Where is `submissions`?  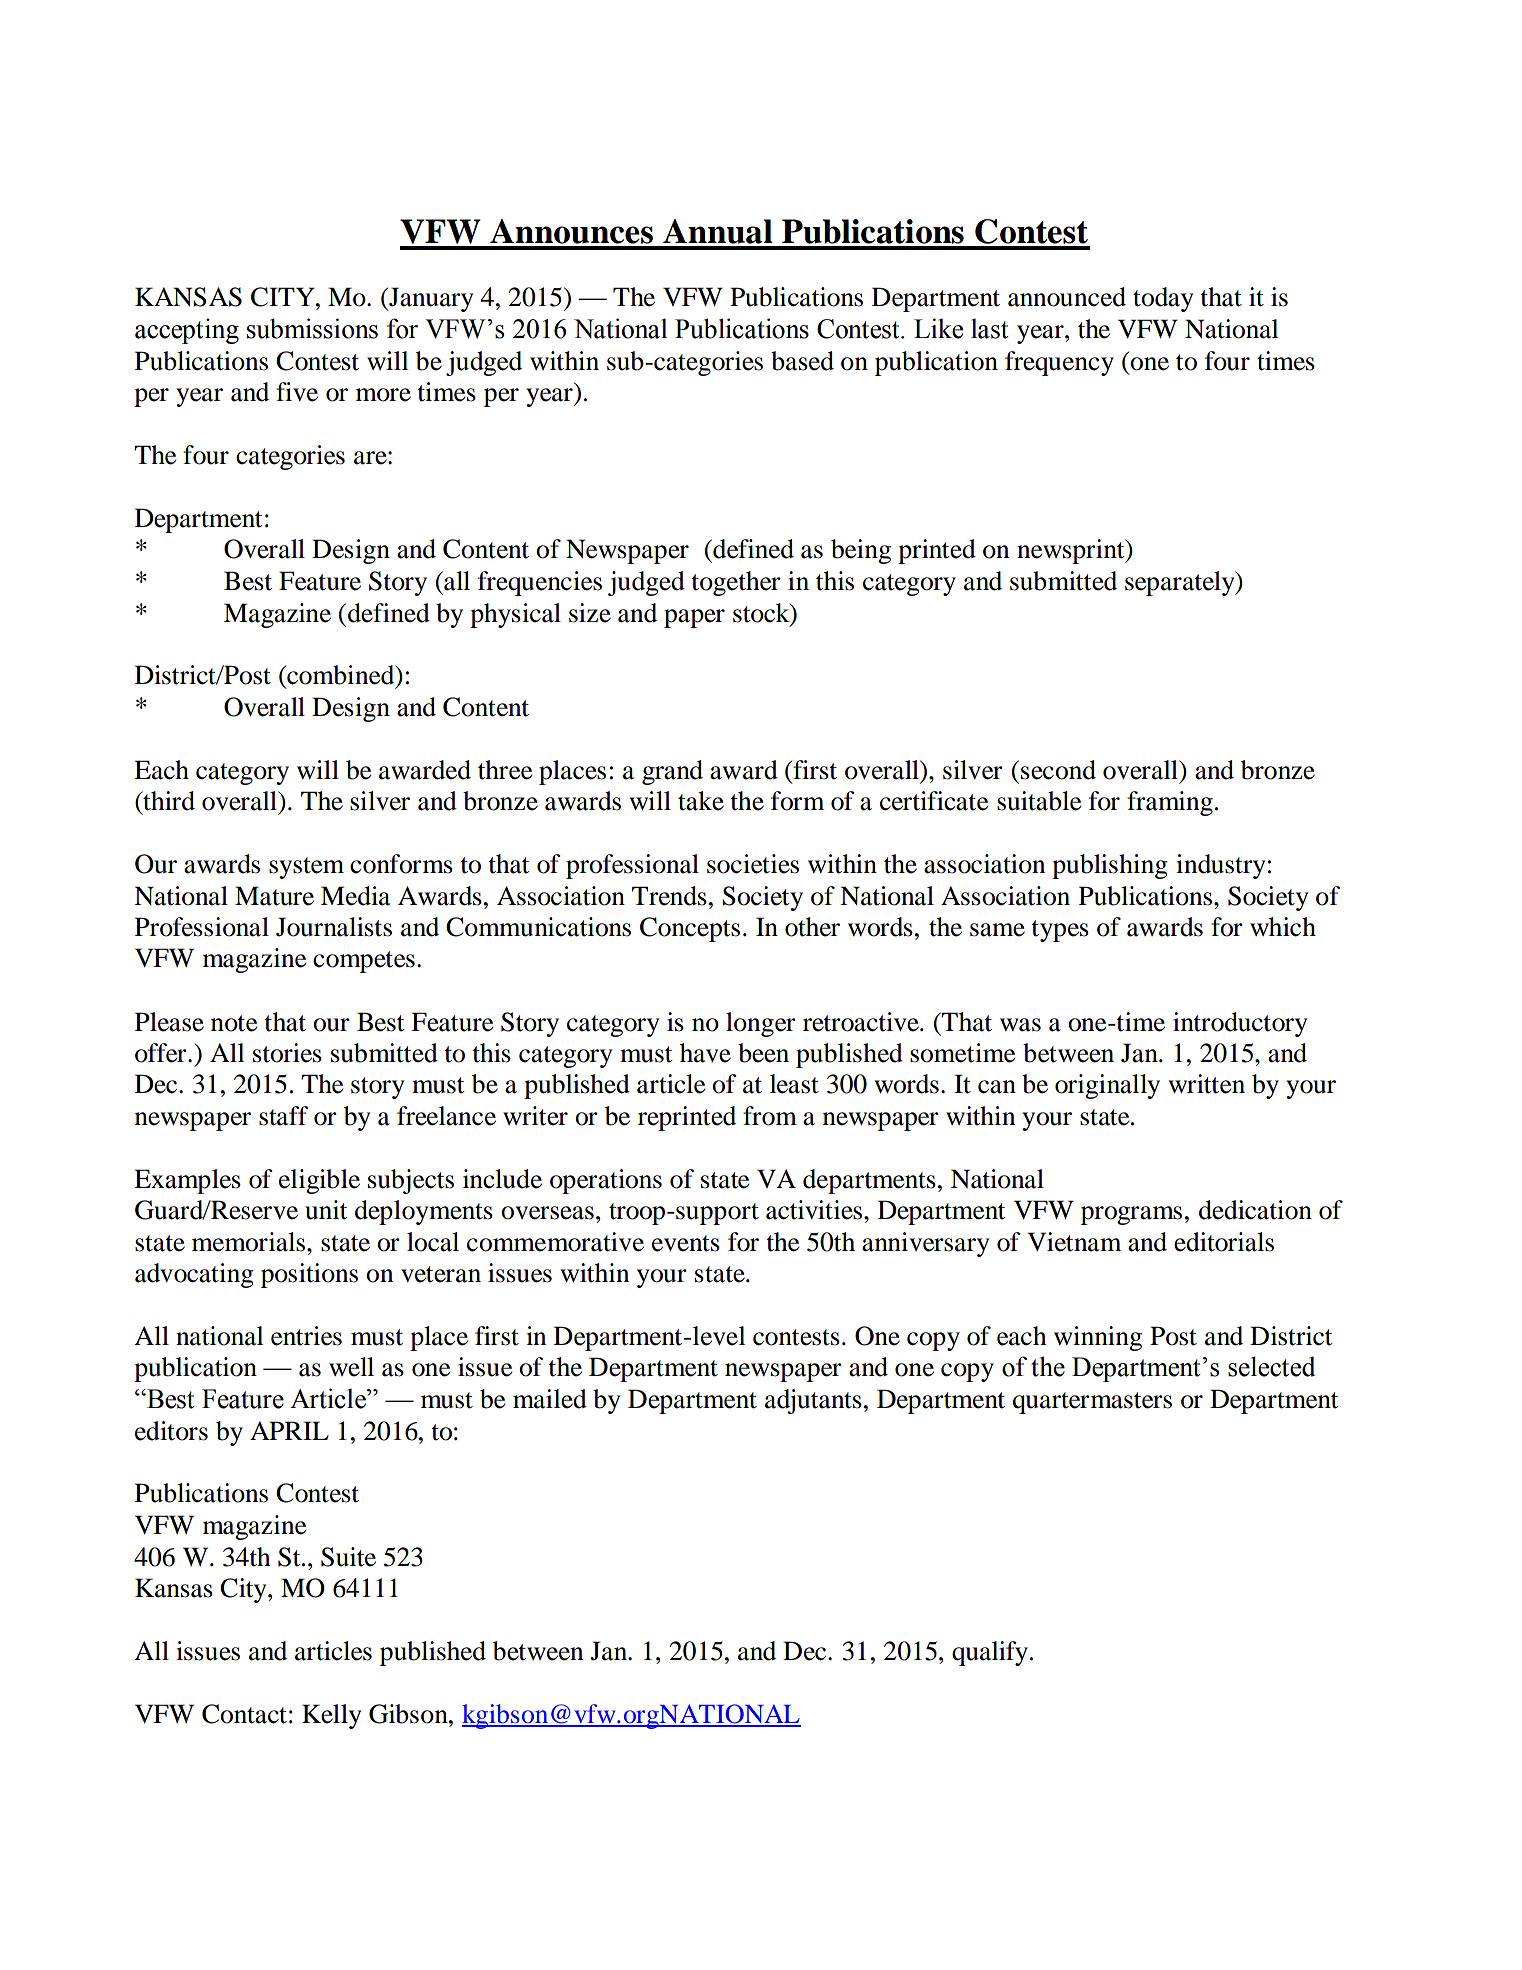
submissions is located at coordinates (312, 328).
